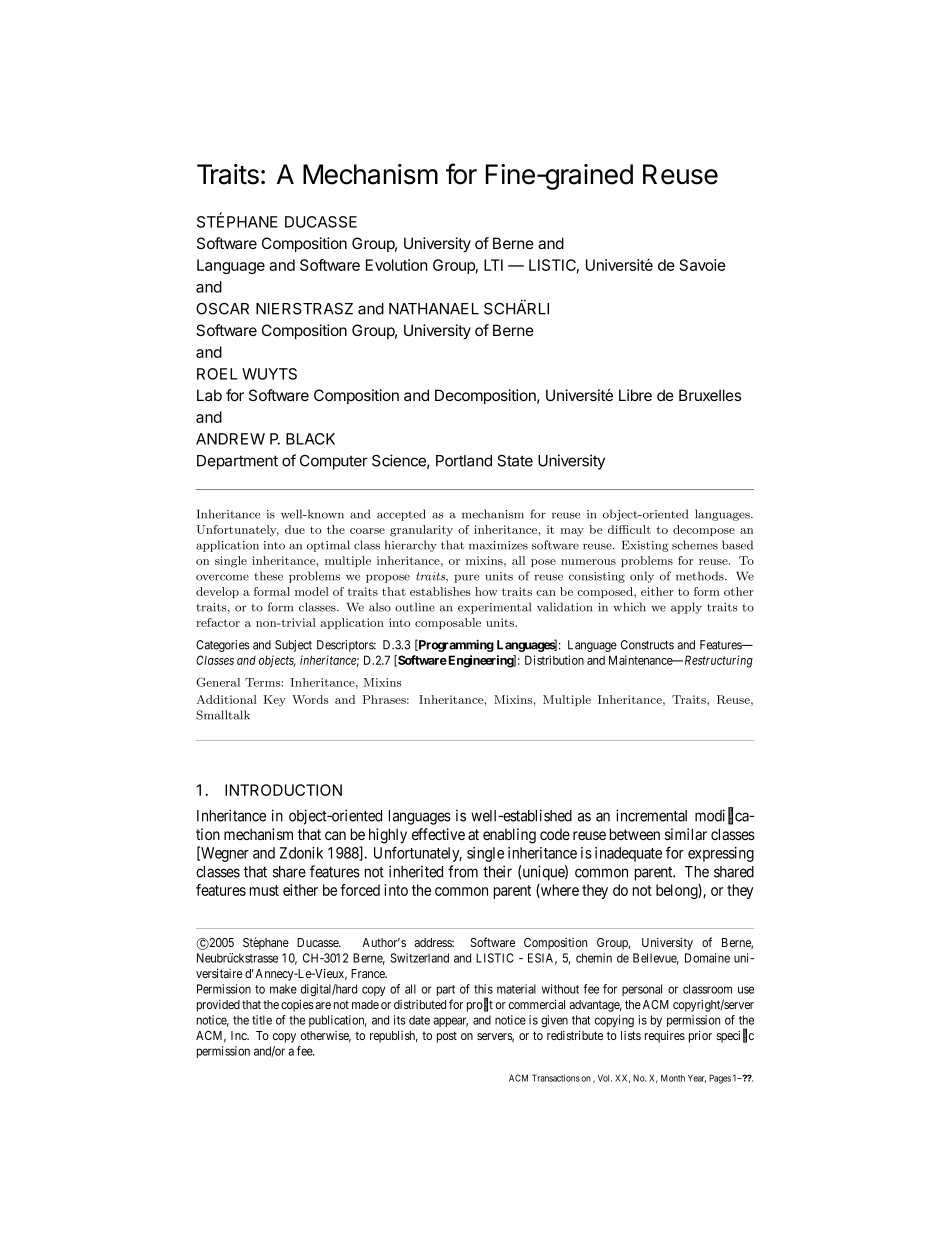  What do you see at coordinates (434, 309) in the screenshot?
I see `NATHANAEL` at bounding box center [434, 309].
